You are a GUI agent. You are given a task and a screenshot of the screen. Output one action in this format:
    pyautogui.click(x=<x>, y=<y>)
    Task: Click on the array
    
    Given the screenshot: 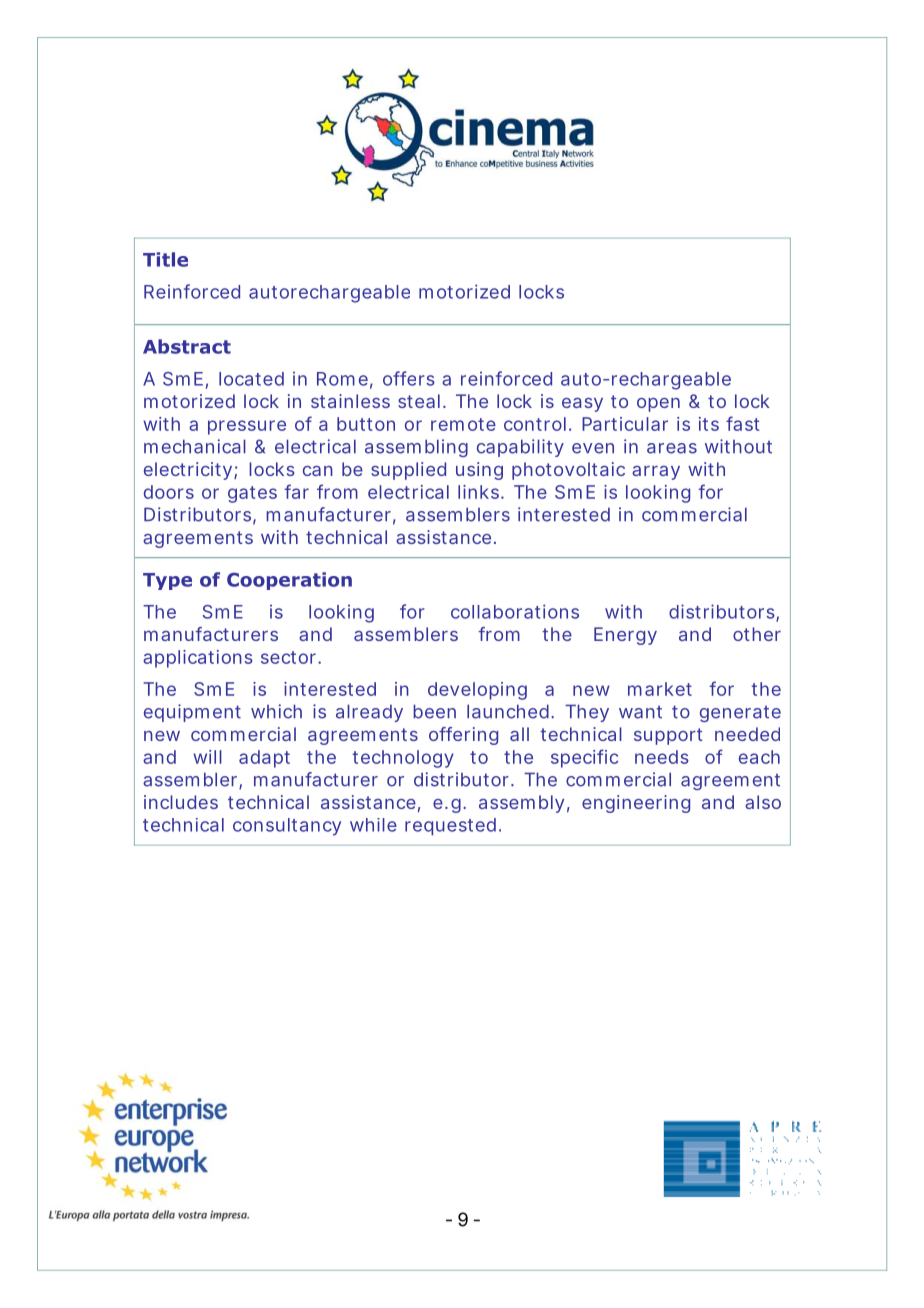 What is the action you would take?
    pyautogui.click(x=656, y=473)
